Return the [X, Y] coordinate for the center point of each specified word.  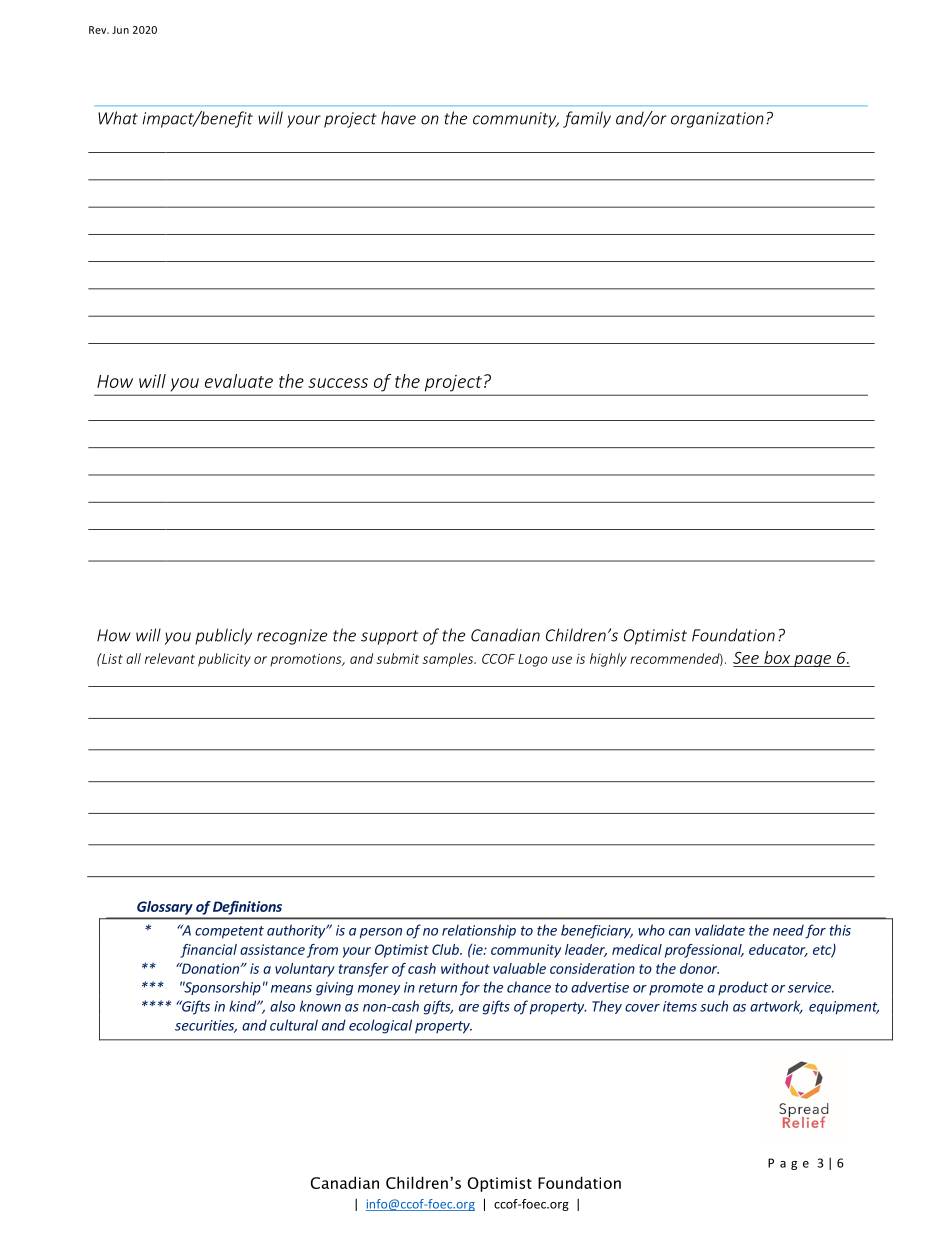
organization [717, 120]
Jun [120, 30]
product [743, 988]
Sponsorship [222, 988]
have [398, 118]
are [469, 1008]
